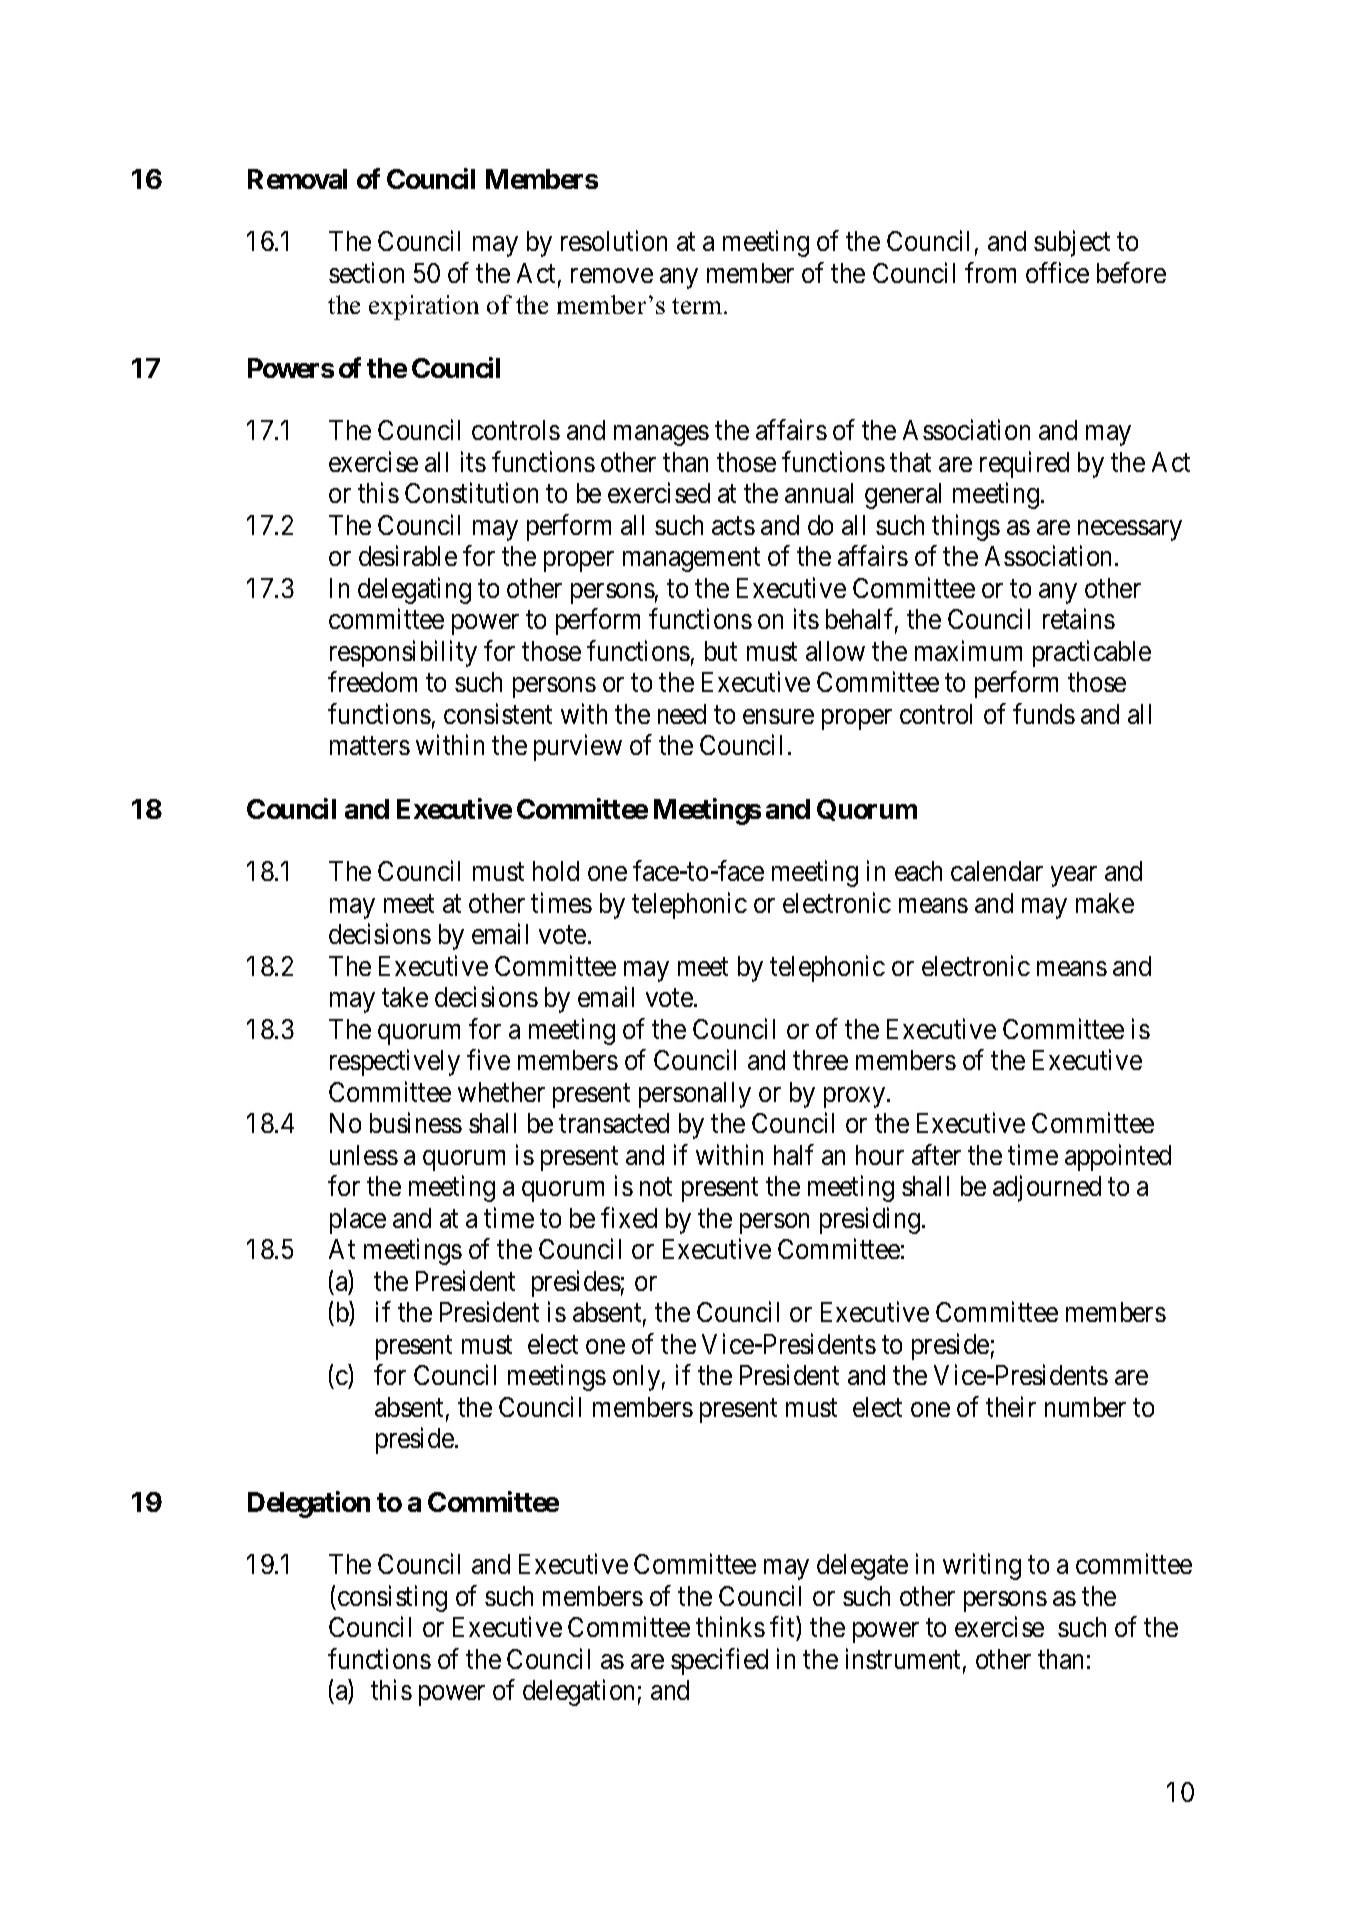 The width and height of the document is (1358, 1921). I want to click on appointed, so click(1118, 1157).
